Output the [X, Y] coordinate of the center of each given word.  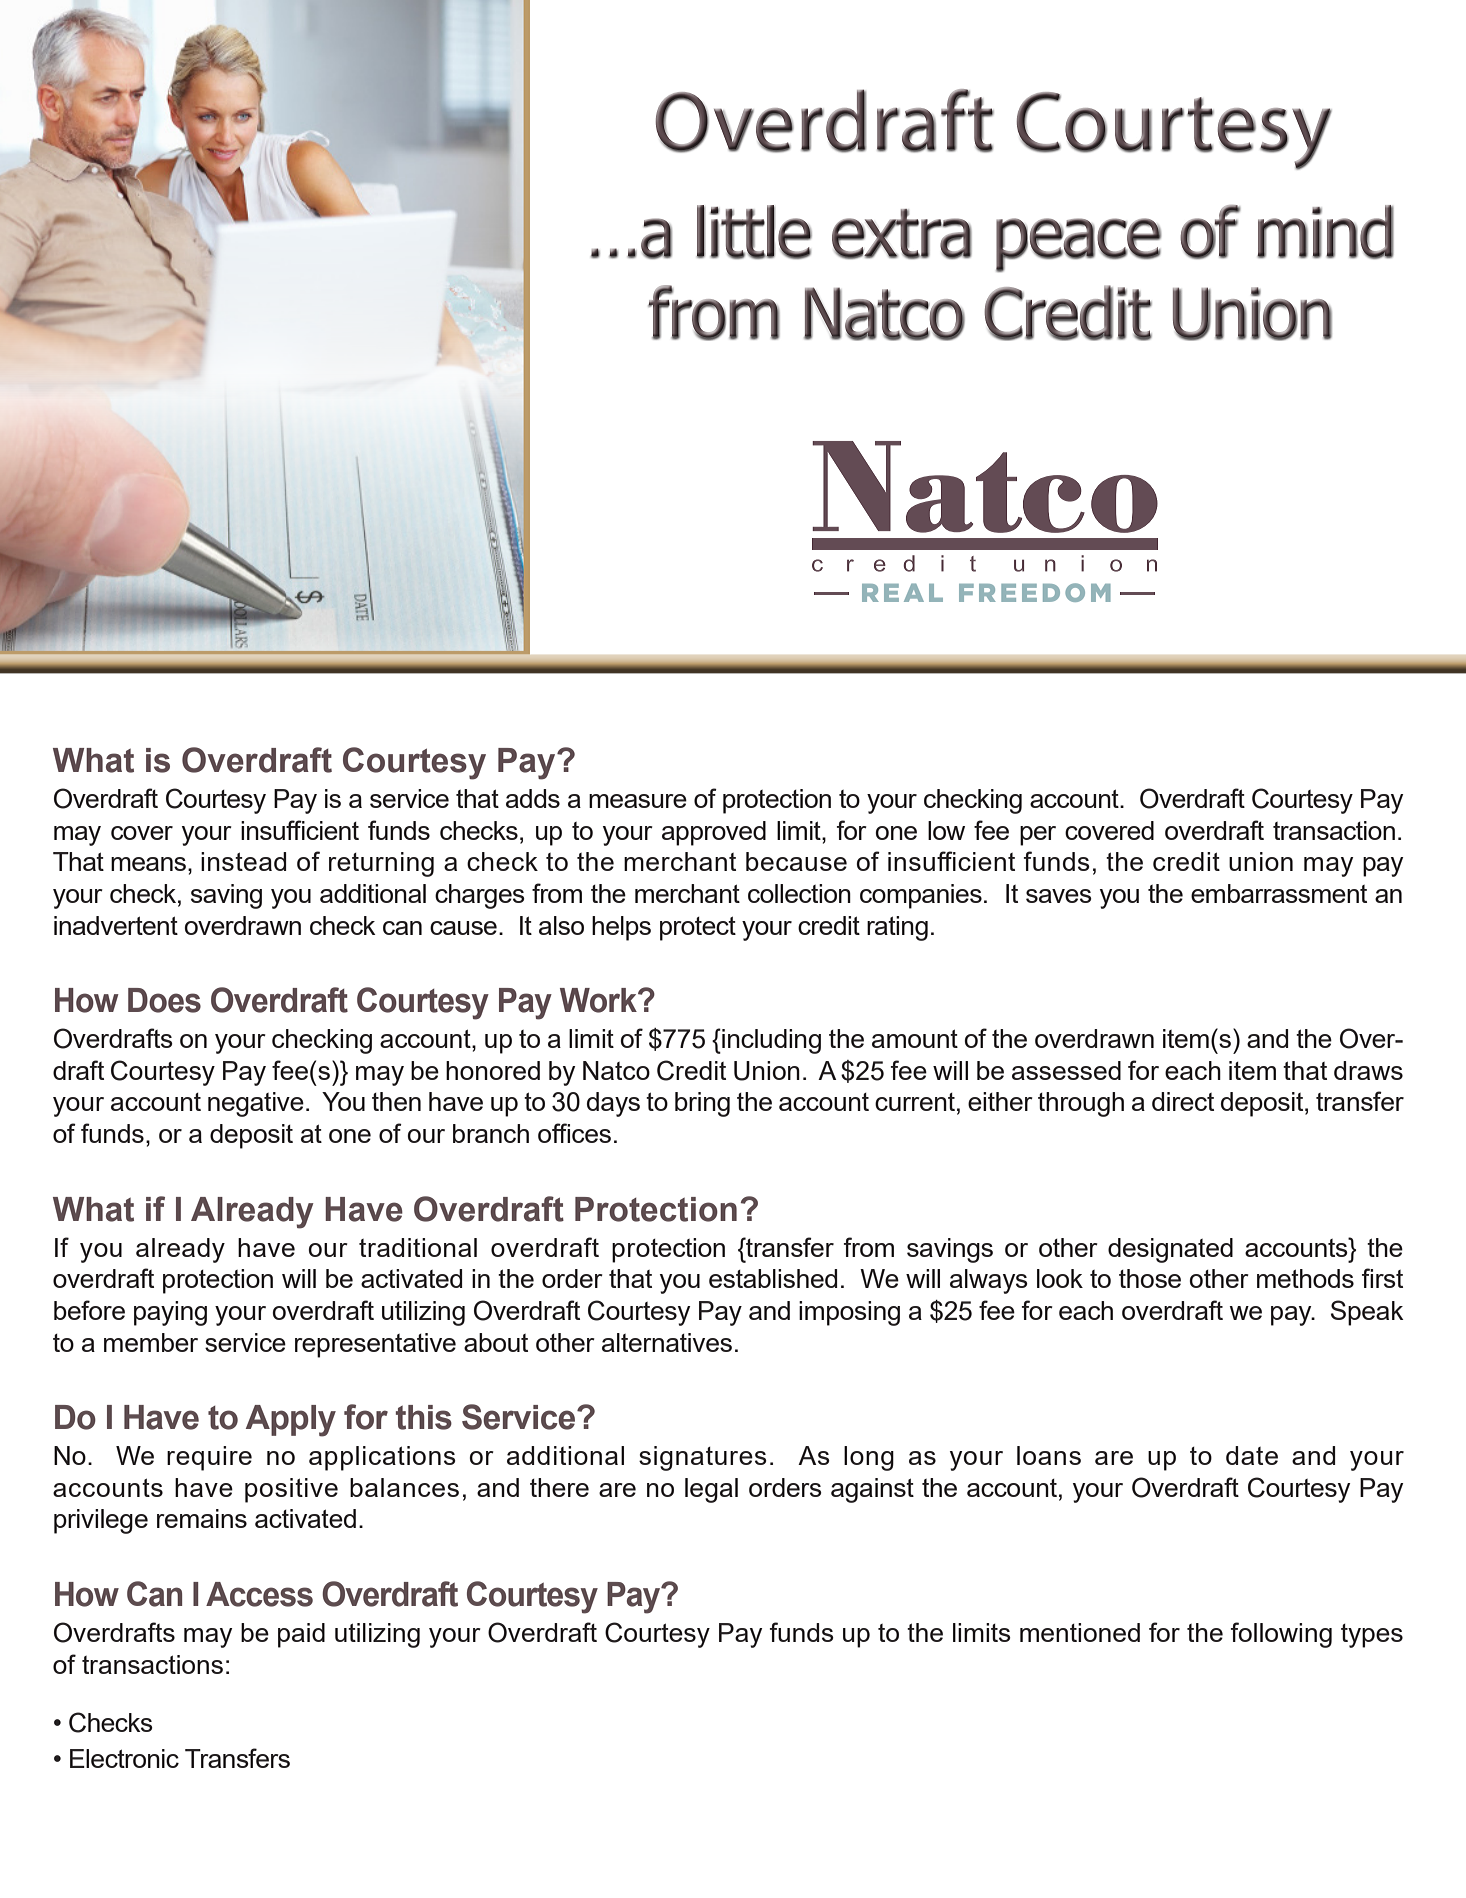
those [1150, 1278]
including [770, 1041]
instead [243, 861]
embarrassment [1279, 893]
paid [301, 1635]
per [1038, 836]
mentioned [1080, 1632]
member [151, 1342]
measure [638, 801]
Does [164, 1000]
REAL [902, 592]
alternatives [667, 1342]
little [754, 232]
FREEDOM [1035, 592]
